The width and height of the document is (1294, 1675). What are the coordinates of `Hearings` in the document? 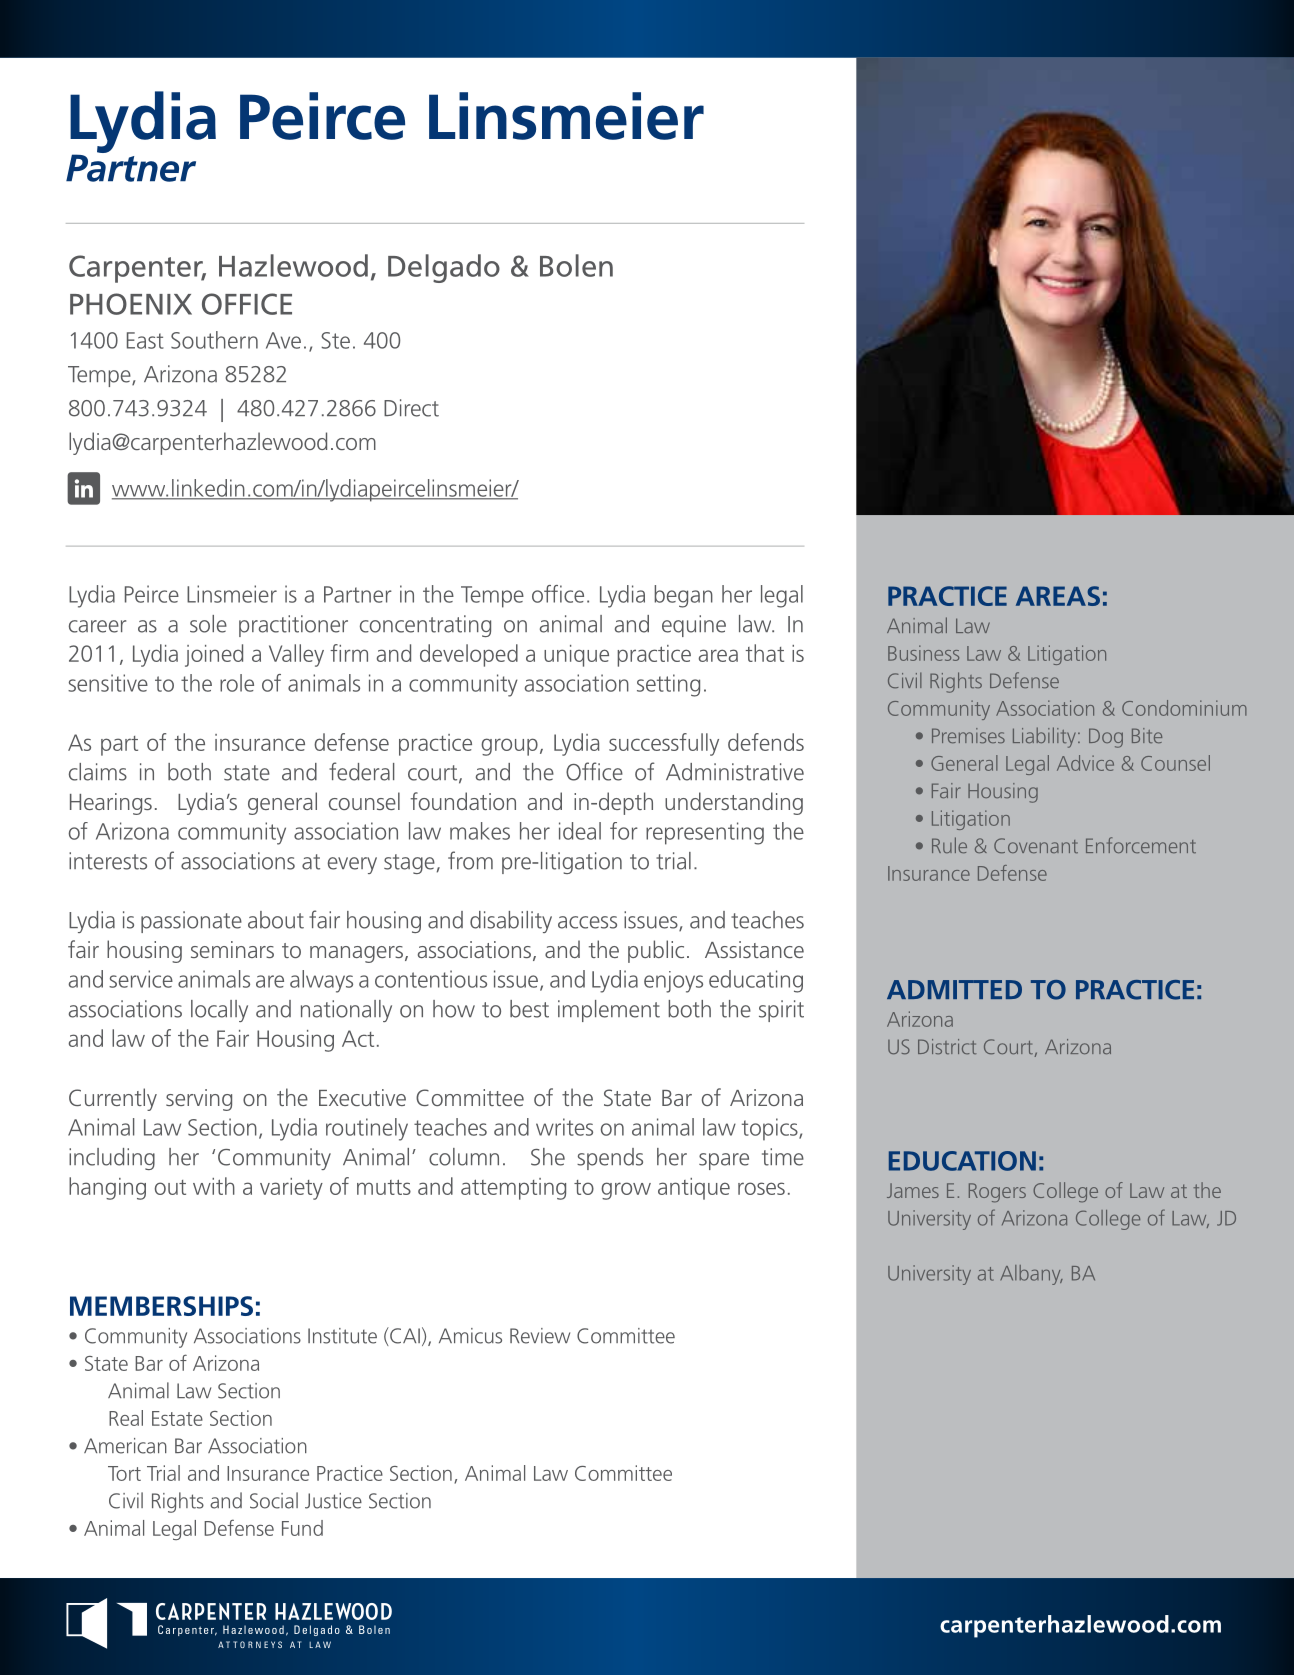 It's located at (111, 804).
